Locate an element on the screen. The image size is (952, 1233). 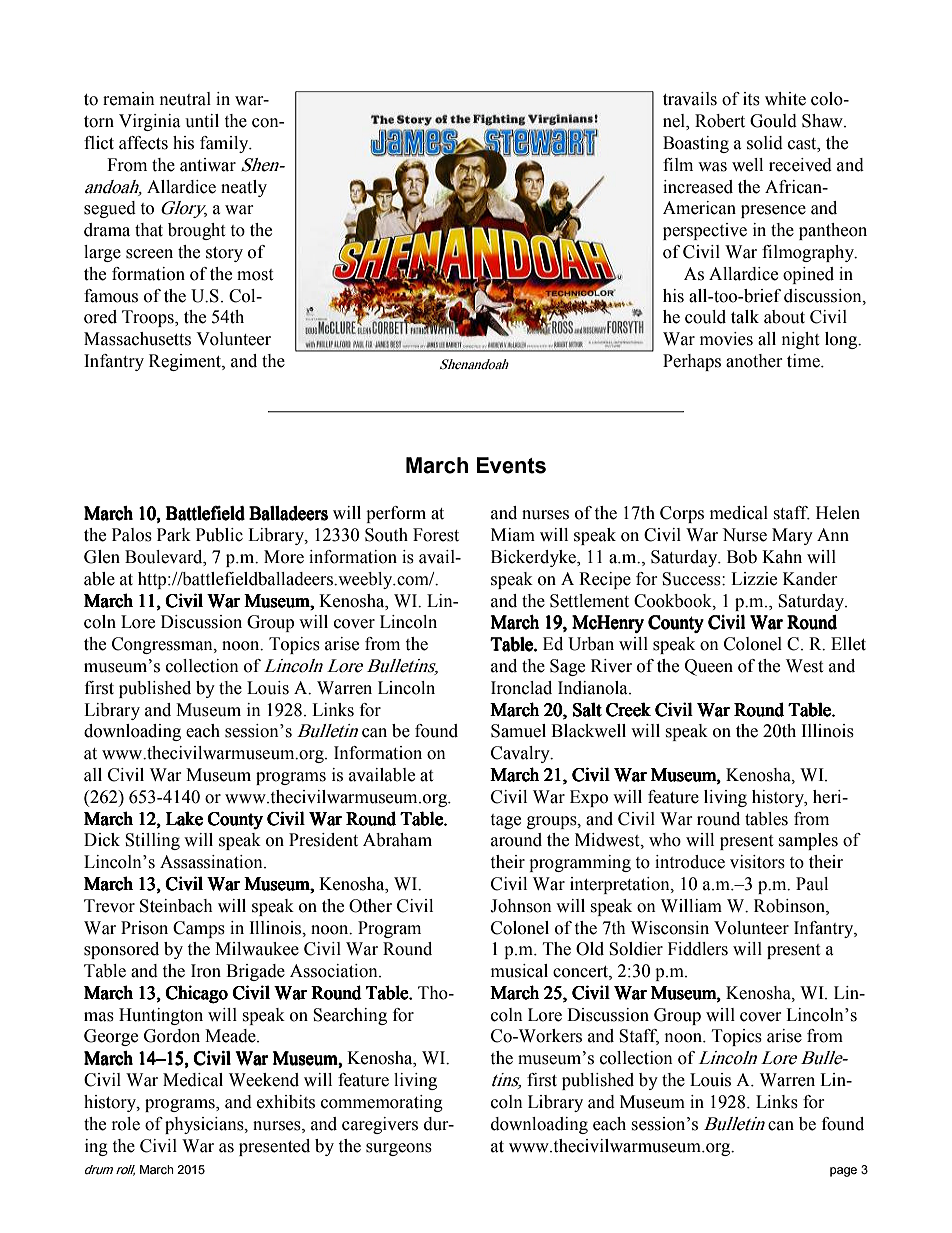
until is located at coordinates (202, 121).
